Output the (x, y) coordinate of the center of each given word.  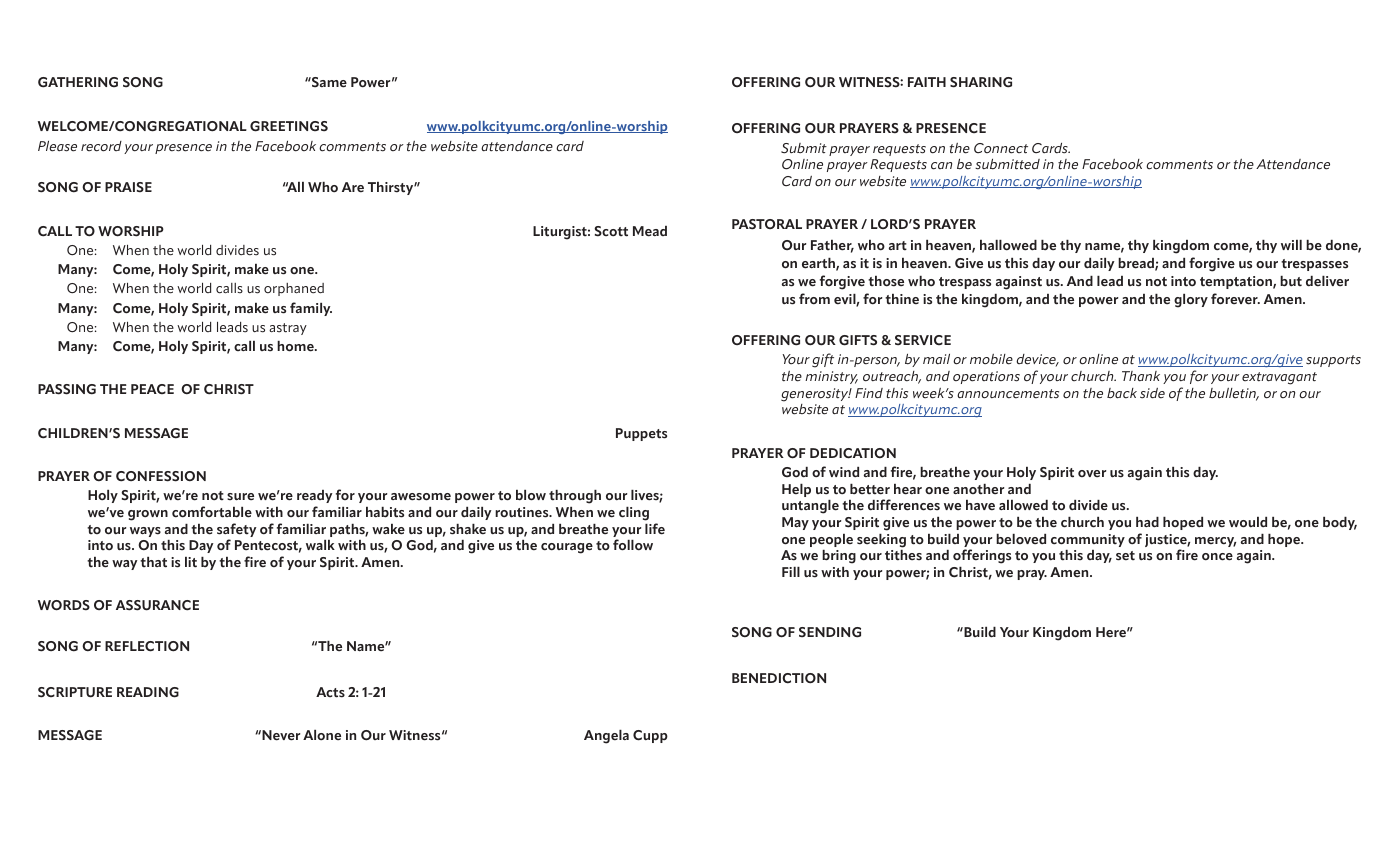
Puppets (641, 434)
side (1152, 393)
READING (148, 692)
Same (328, 82)
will (1291, 245)
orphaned (294, 289)
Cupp (650, 736)
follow (633, 545)
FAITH (927, 82)
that (153, 562)
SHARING (981, 82)
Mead (650, 231)
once (1217, 557)
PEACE (152, 389)
